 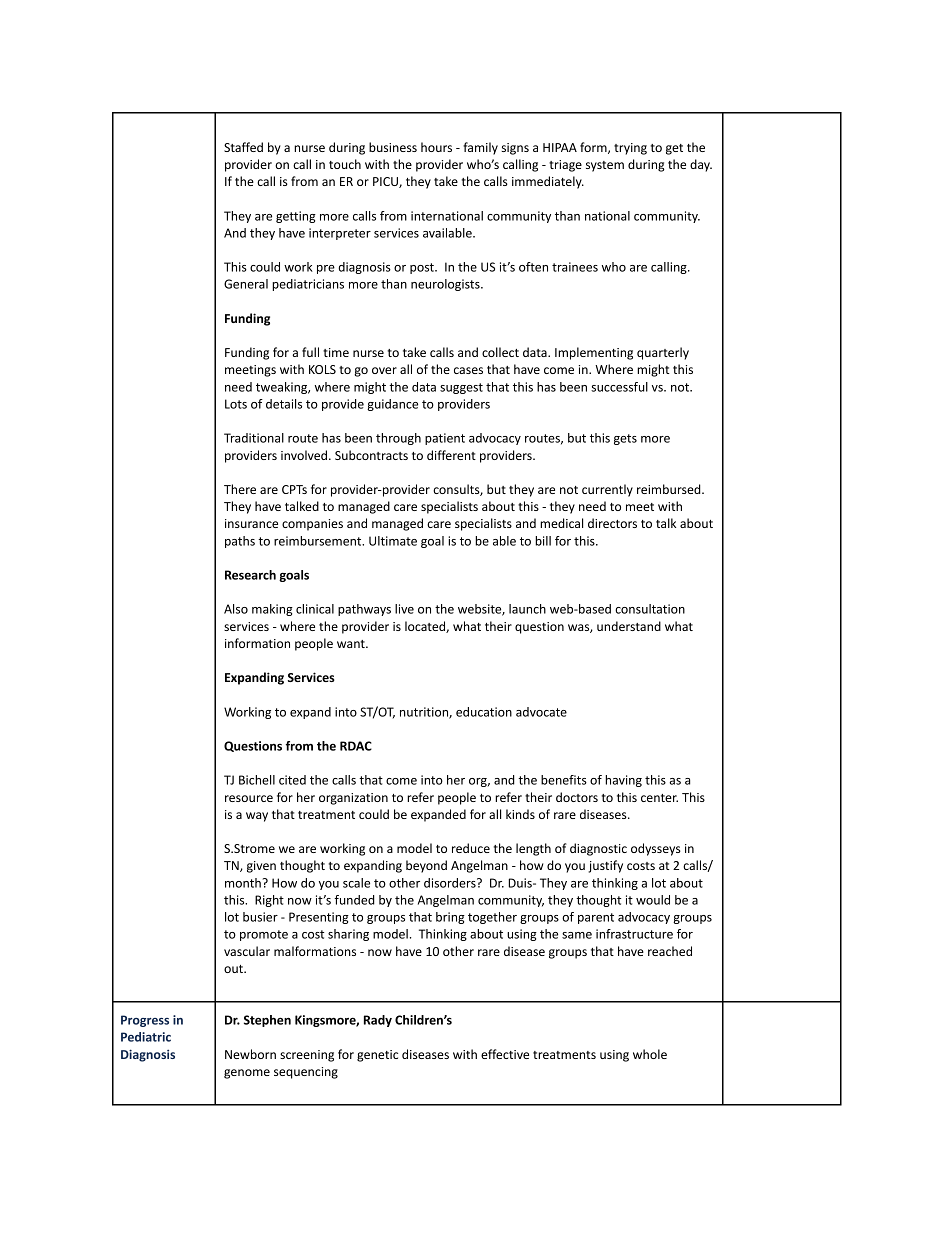 What do you see at coordinates (605, 166) in the document?
I see `system` at bounding box center [605, 166].
